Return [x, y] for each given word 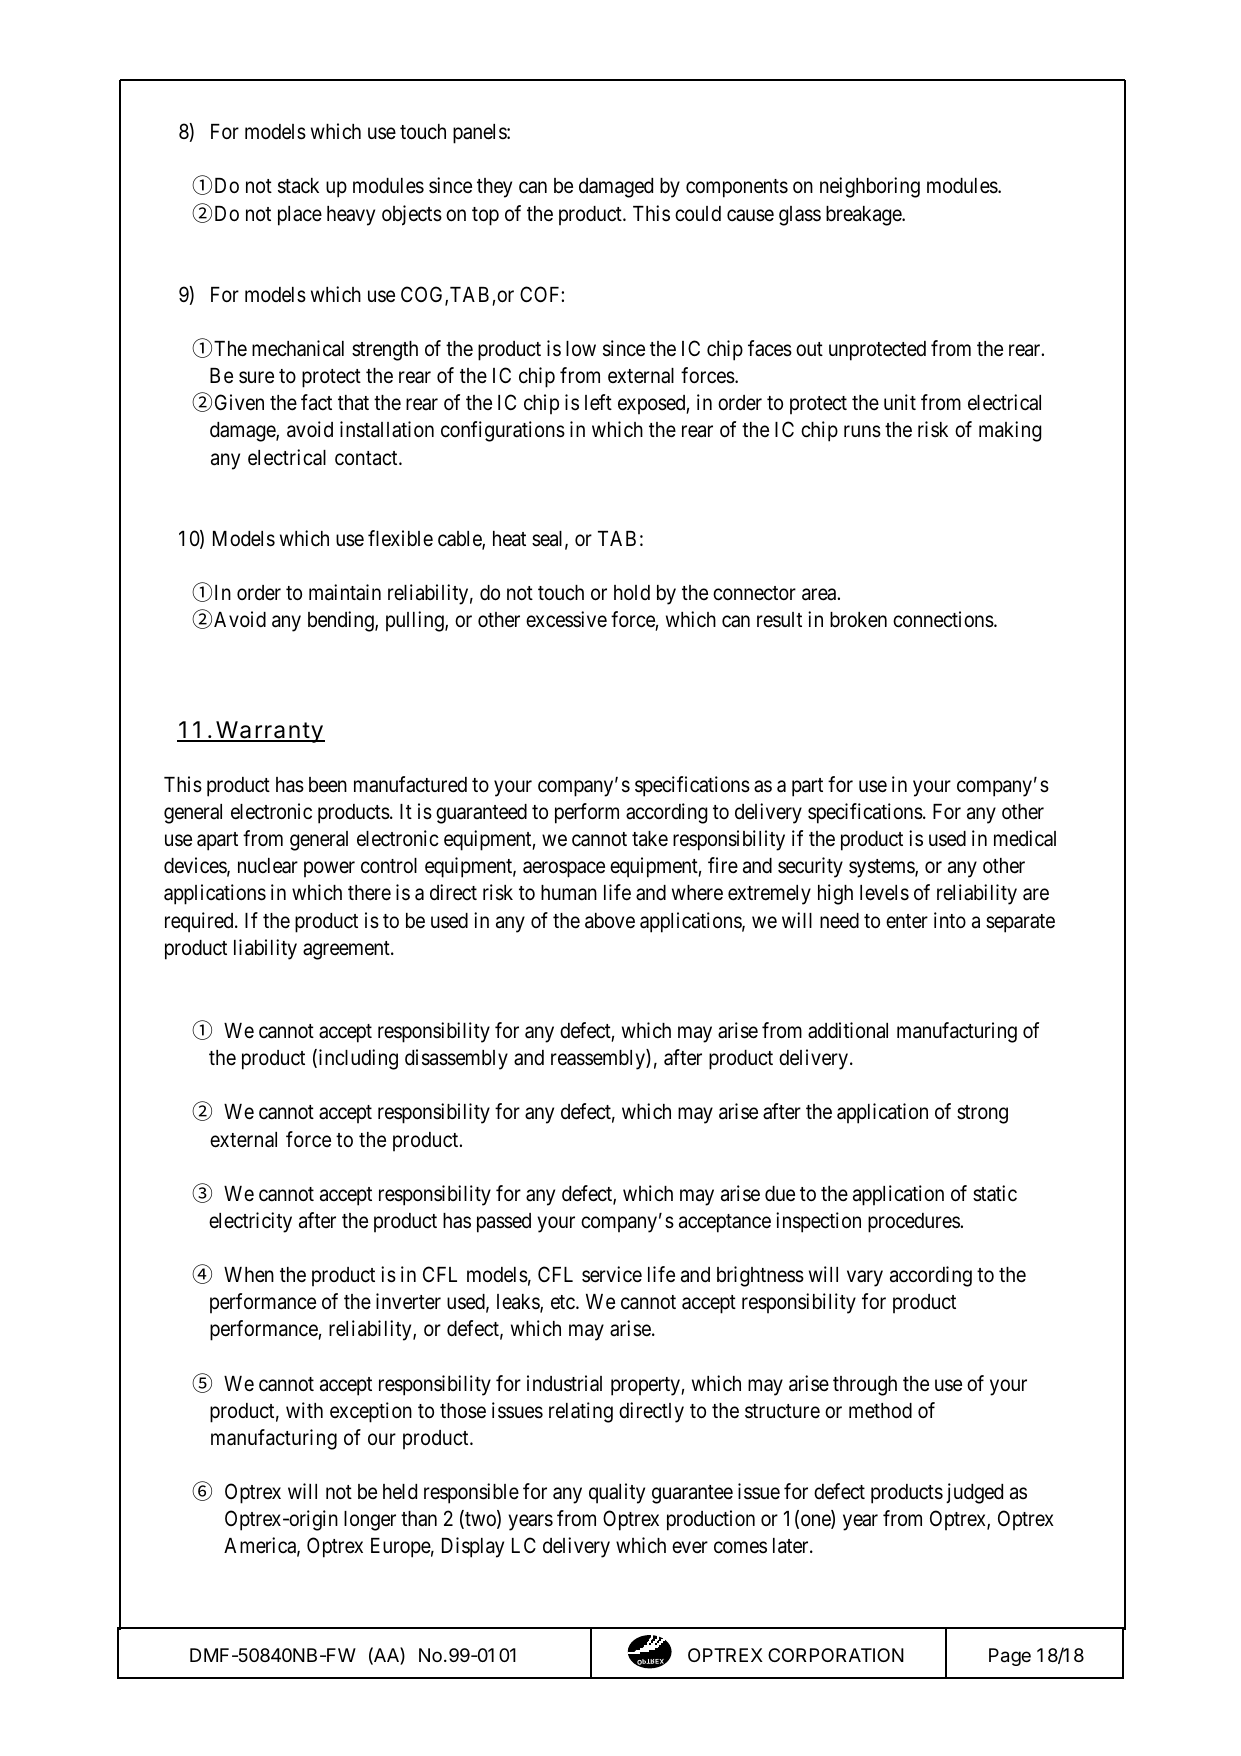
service [612, 1274]
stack [298, 186]
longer [370, 1521]
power [329, 870]
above [610, 921]
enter [907, 921]
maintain [345, 592]
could [698, 214]
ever [690, 1548]
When [249, 1275]
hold [632, 592]
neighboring [870, 187]
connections [943, 619]
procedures [914, 1223]
